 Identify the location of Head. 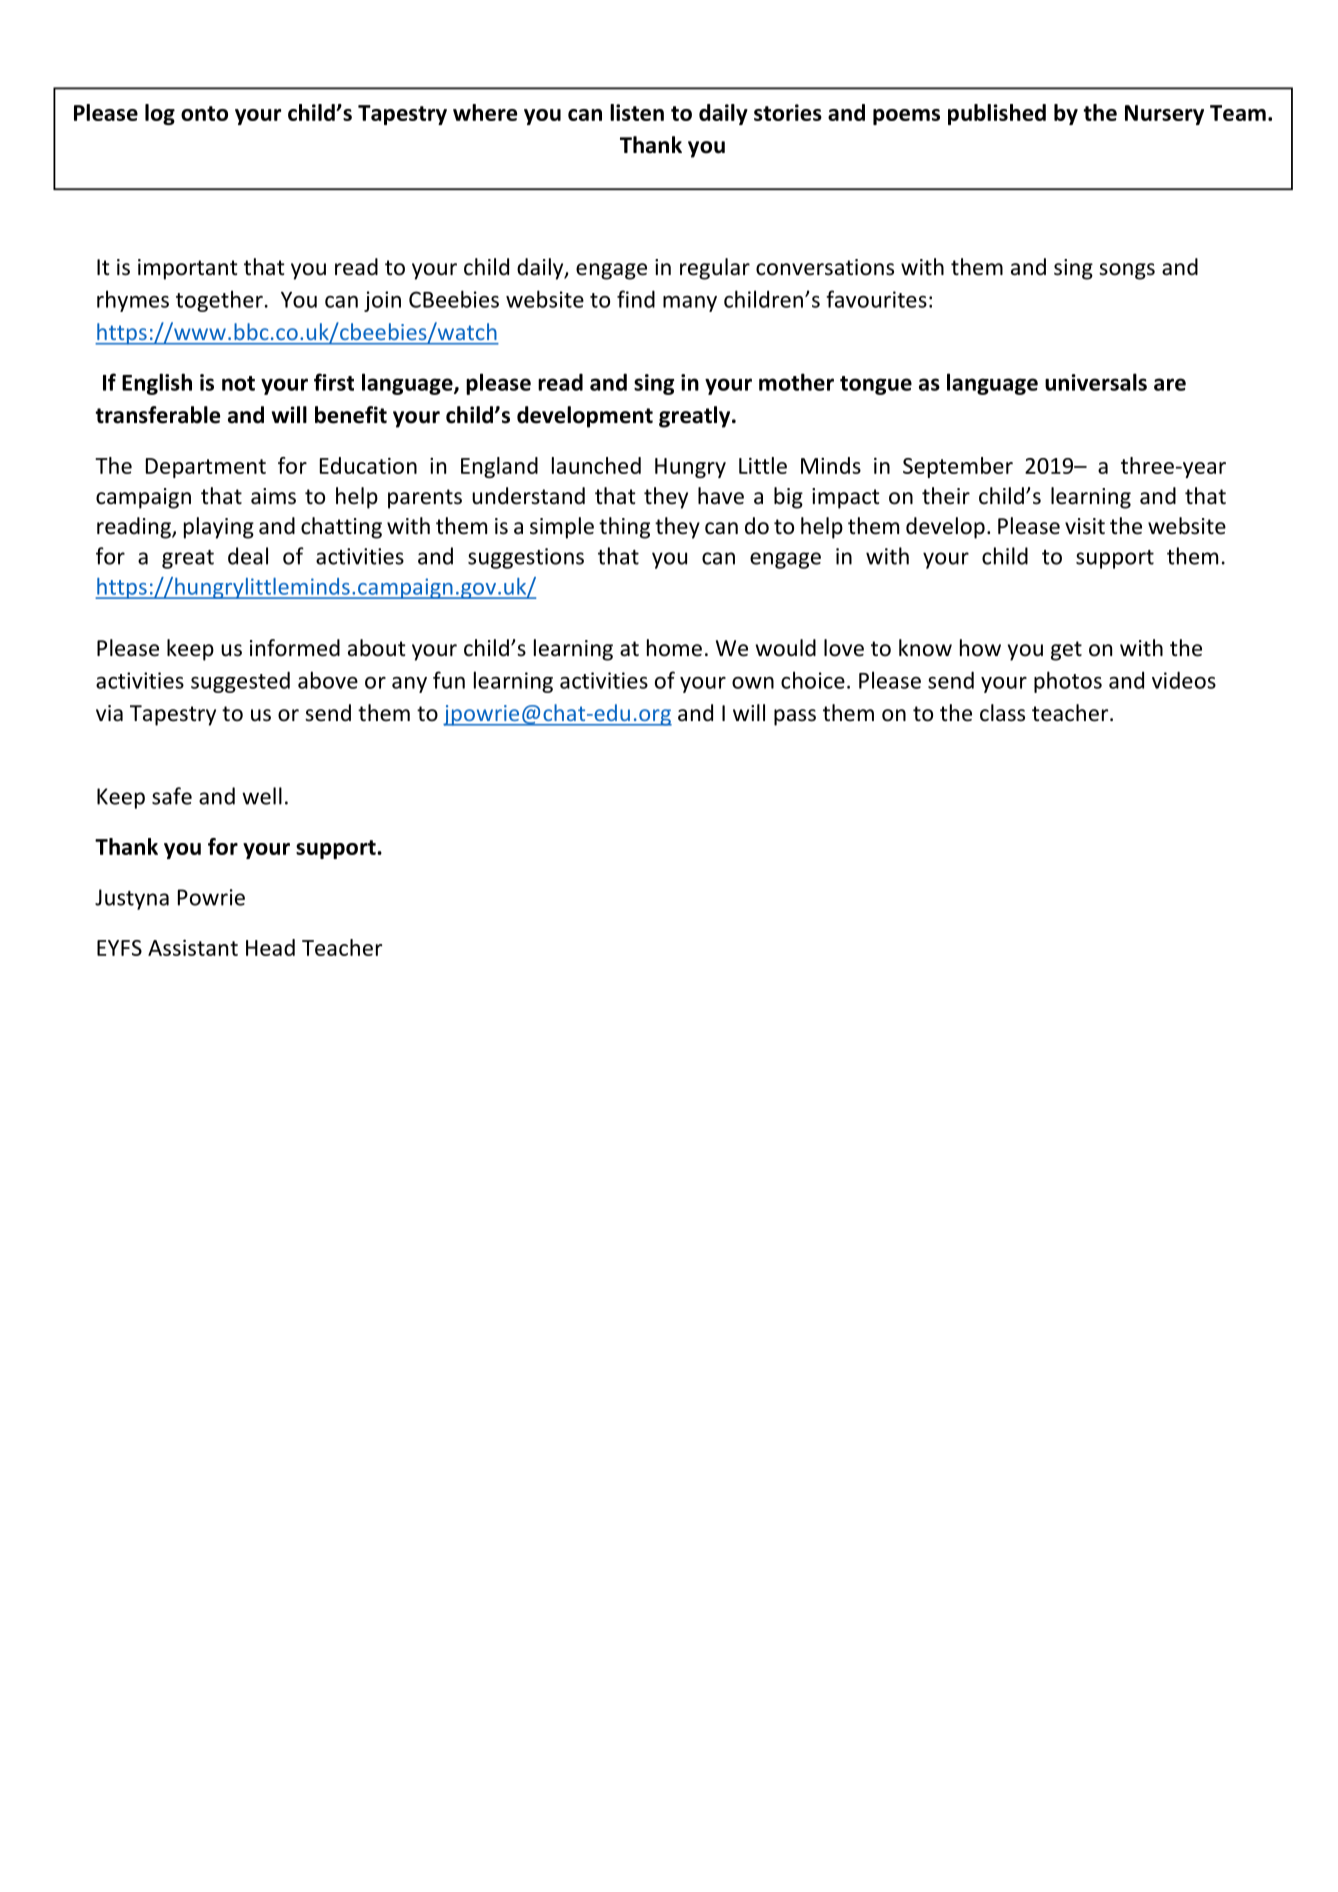
(270, 947).
